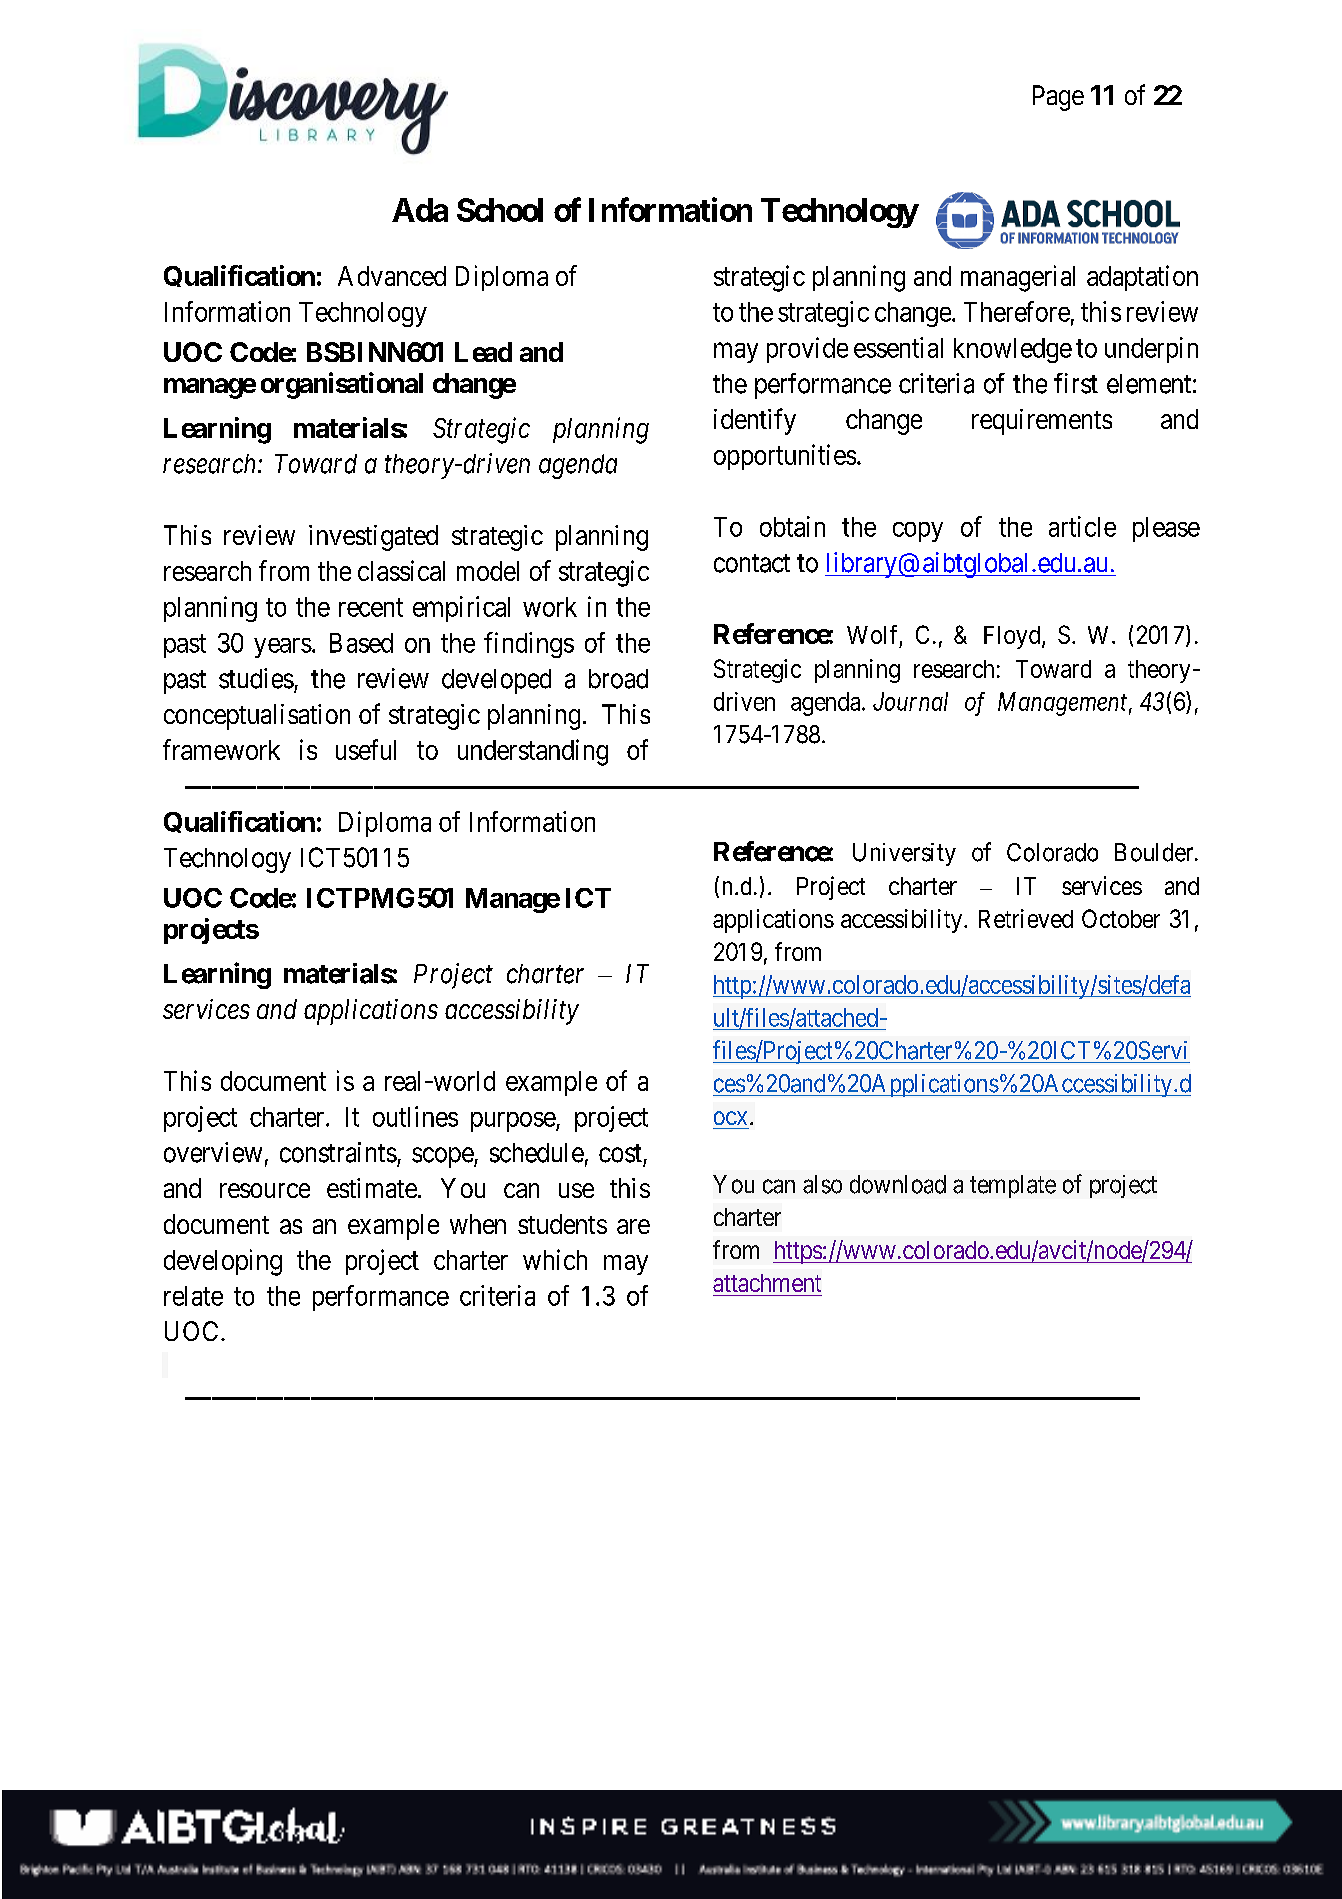 The height and width of the screenshot is (1899, 1342). Describe the element at coordinates (1013, 637) in the screenshot. I see `Floyd` at that location.
